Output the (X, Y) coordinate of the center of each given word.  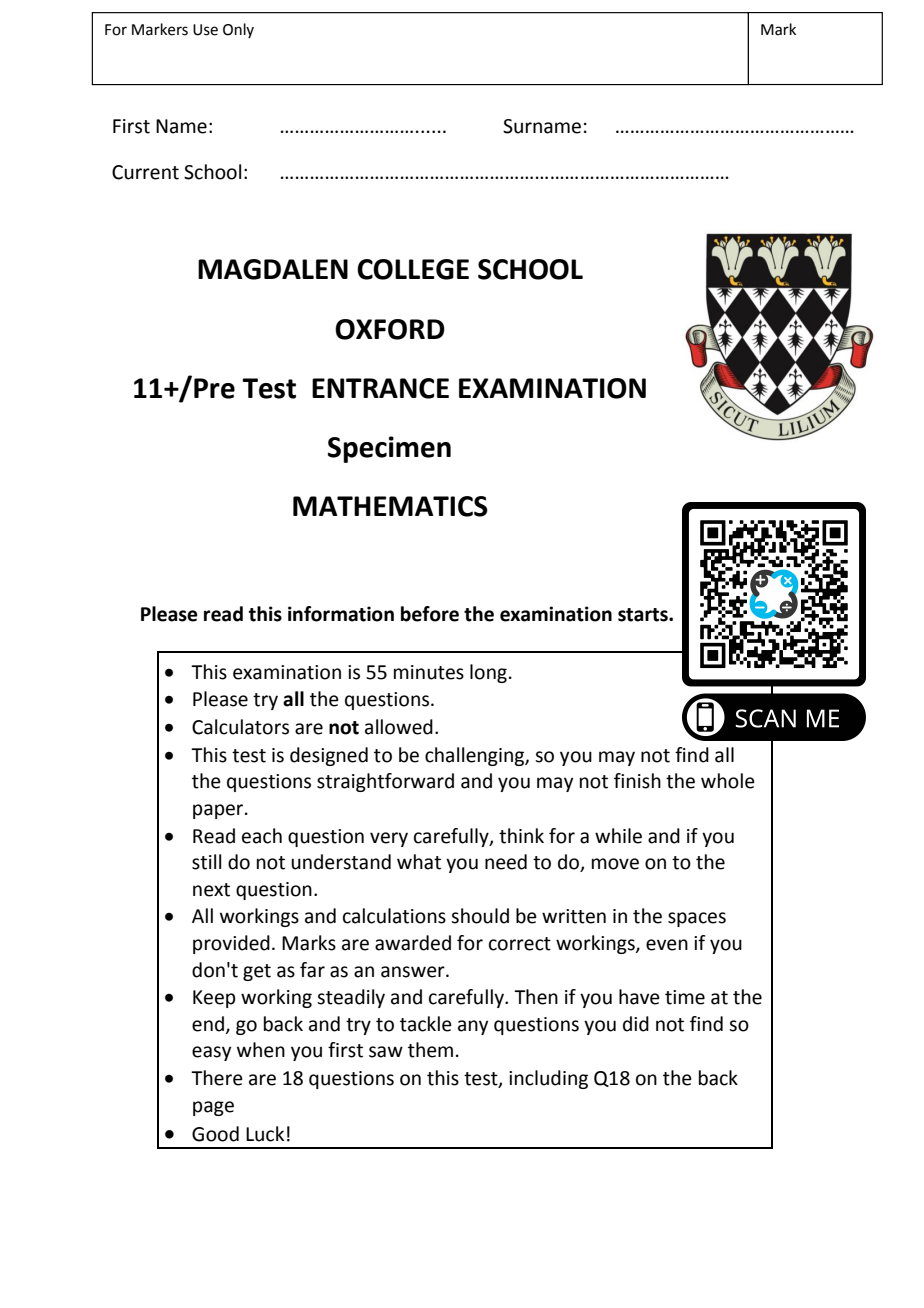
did (636, 1024)
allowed (399, 727)
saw (386, 1052)
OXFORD (390, 329)
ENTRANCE (380, 388)
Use (205, 30)
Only (238, 30)
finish (637, 781)
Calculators (240, 727)
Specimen (389, 449)
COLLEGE (413, 269)
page (213, 1108)
